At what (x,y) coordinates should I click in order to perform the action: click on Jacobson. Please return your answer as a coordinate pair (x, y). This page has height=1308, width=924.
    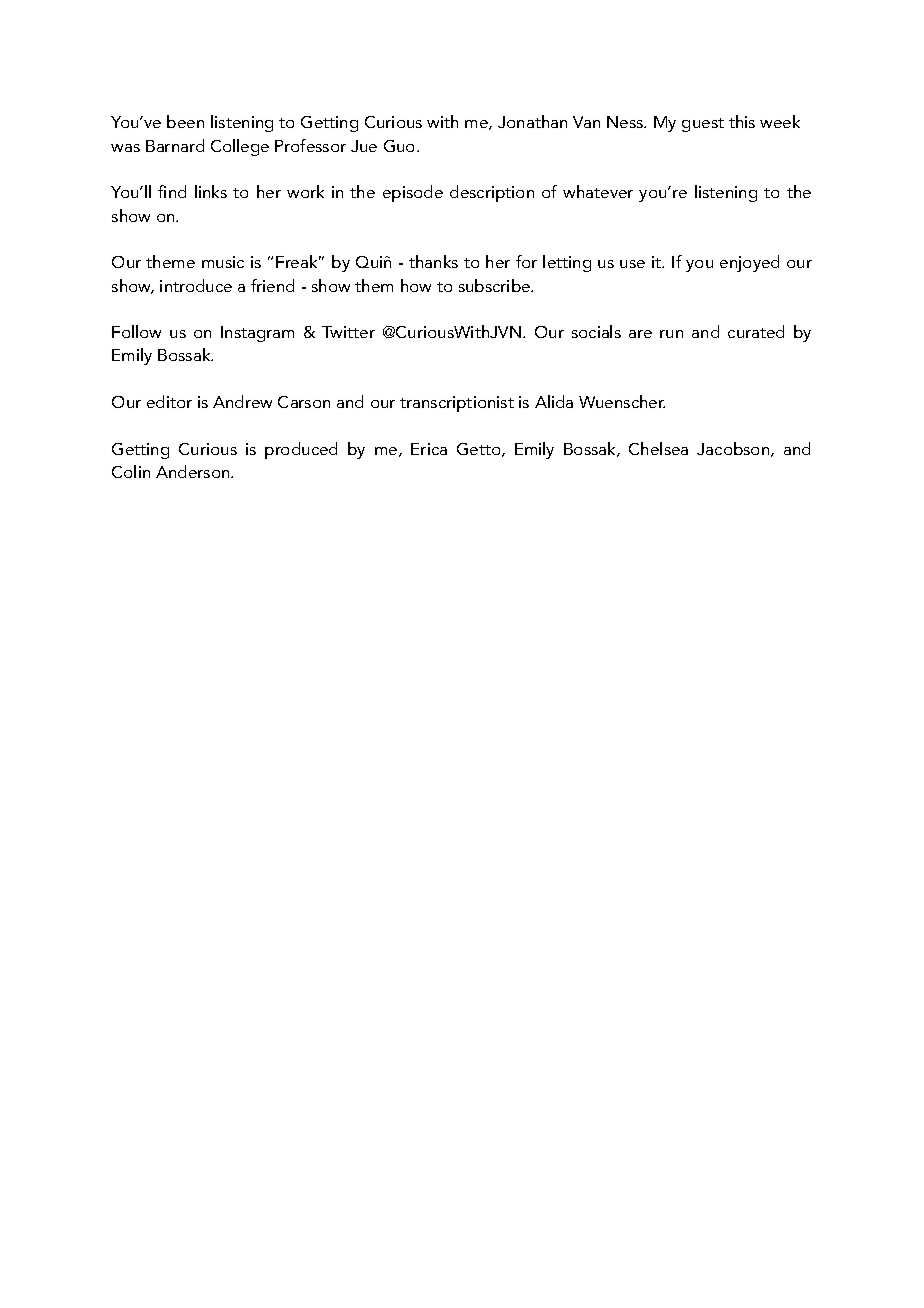
    Looking at the image, I should click on (734, 449).
